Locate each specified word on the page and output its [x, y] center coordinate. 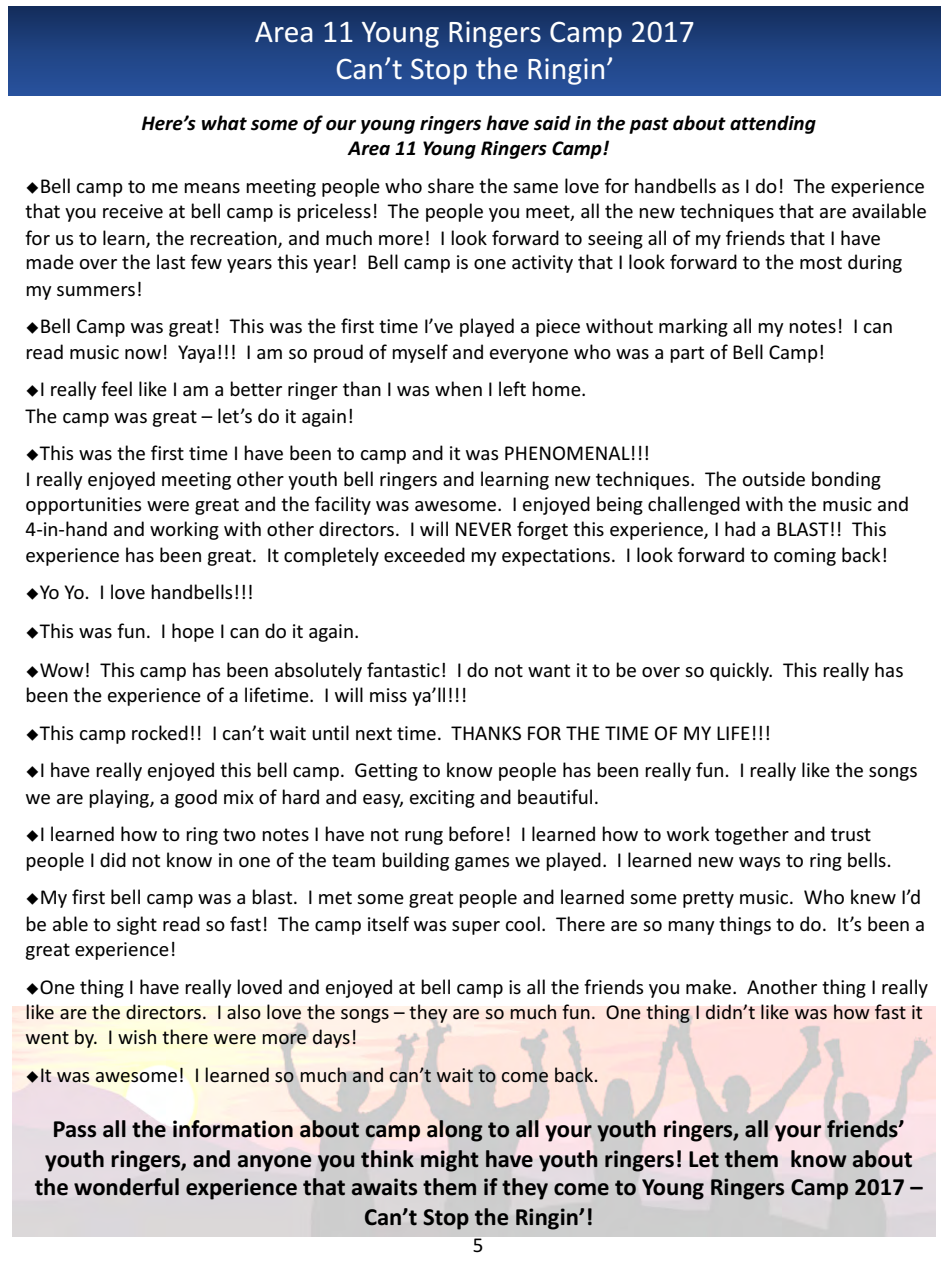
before [476, 834]
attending [773, 124]
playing [120, 798]
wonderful [126, 1187]
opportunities [83, 506]
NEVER [484, 529]
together [752, 835]
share [451, 186]
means [212, 188]
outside [774, 479]
